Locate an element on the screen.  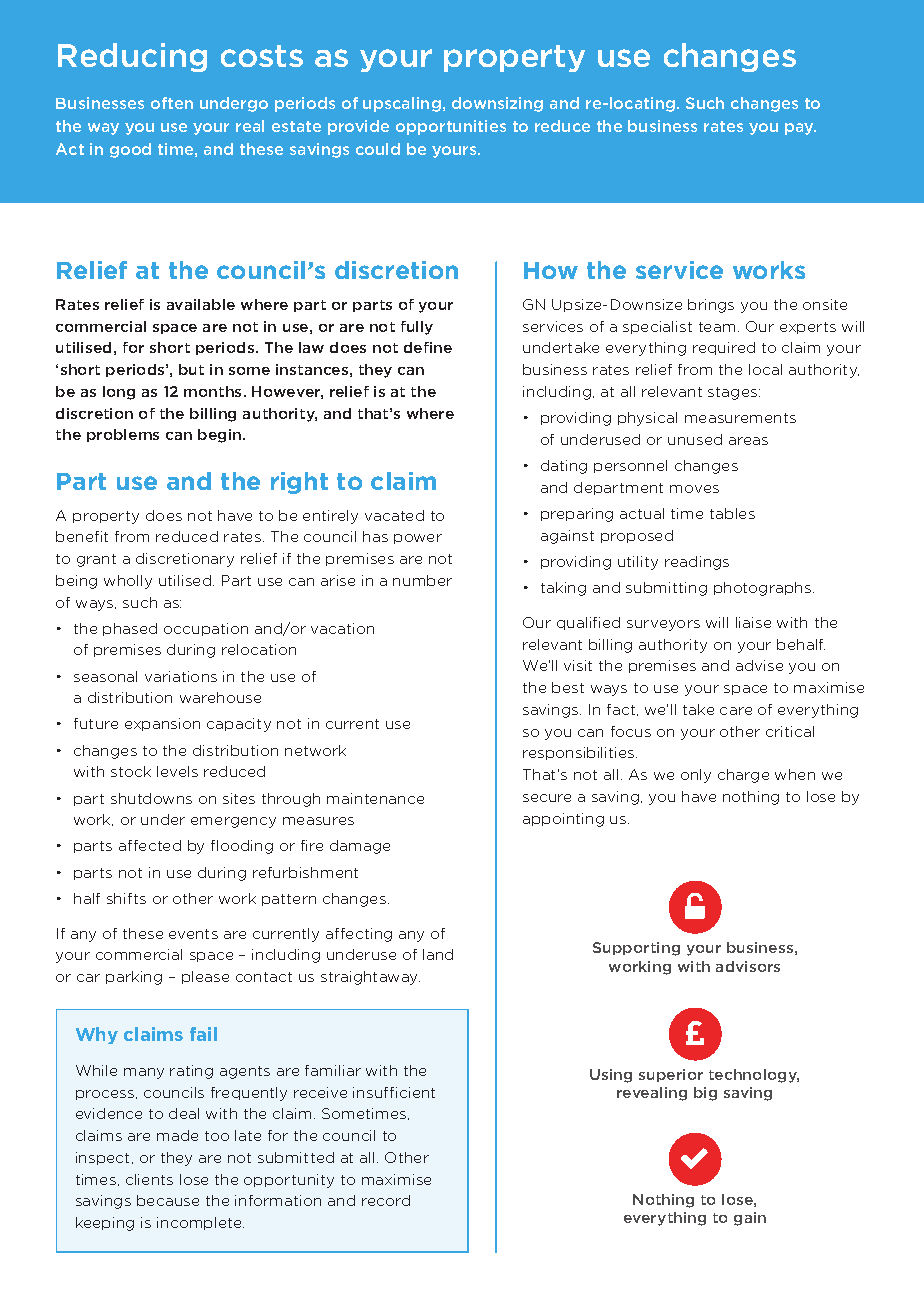
because is located at coordinates (168, 1200).
